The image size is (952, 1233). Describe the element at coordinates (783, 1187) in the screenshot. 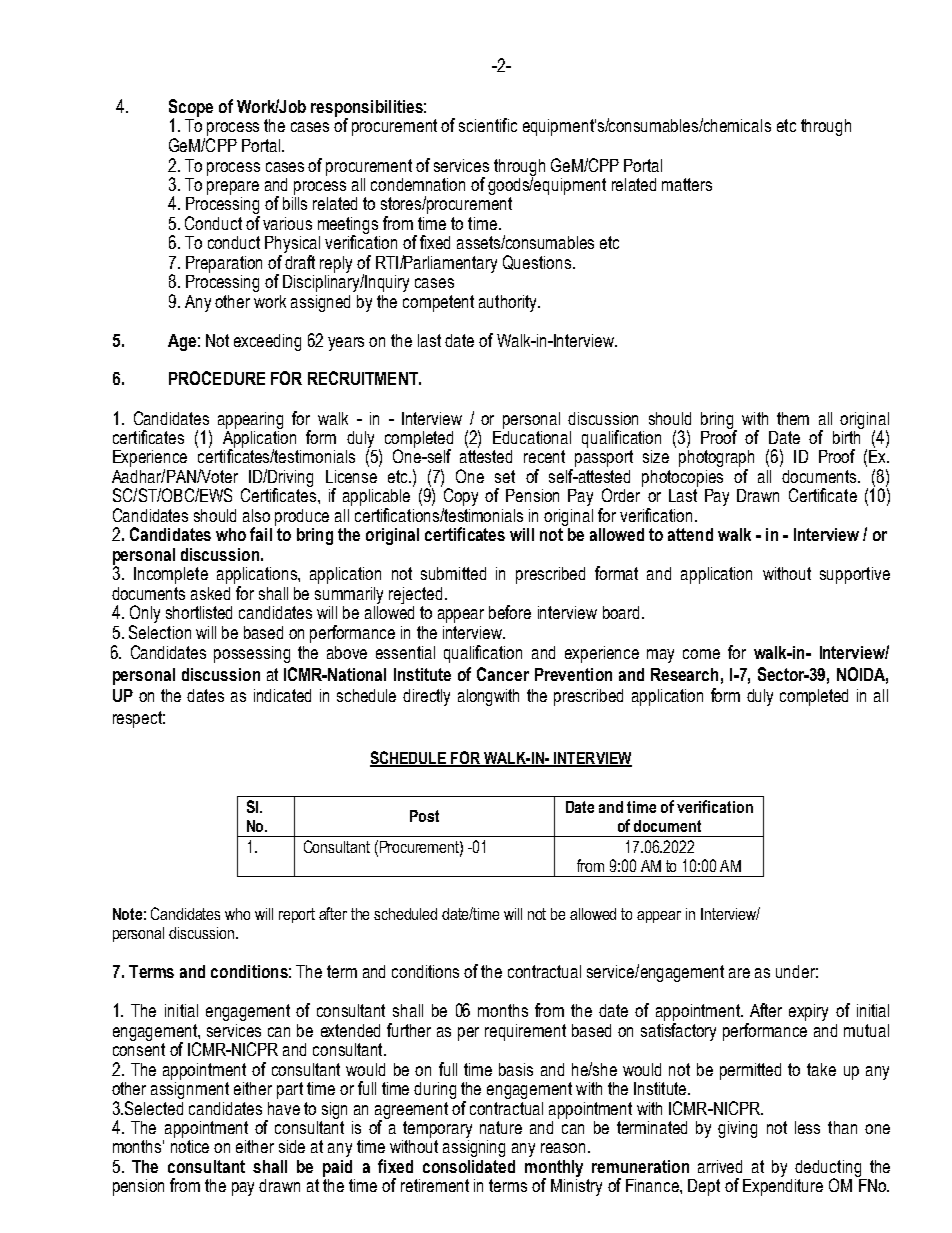

I see `Expenditure` at that location.
